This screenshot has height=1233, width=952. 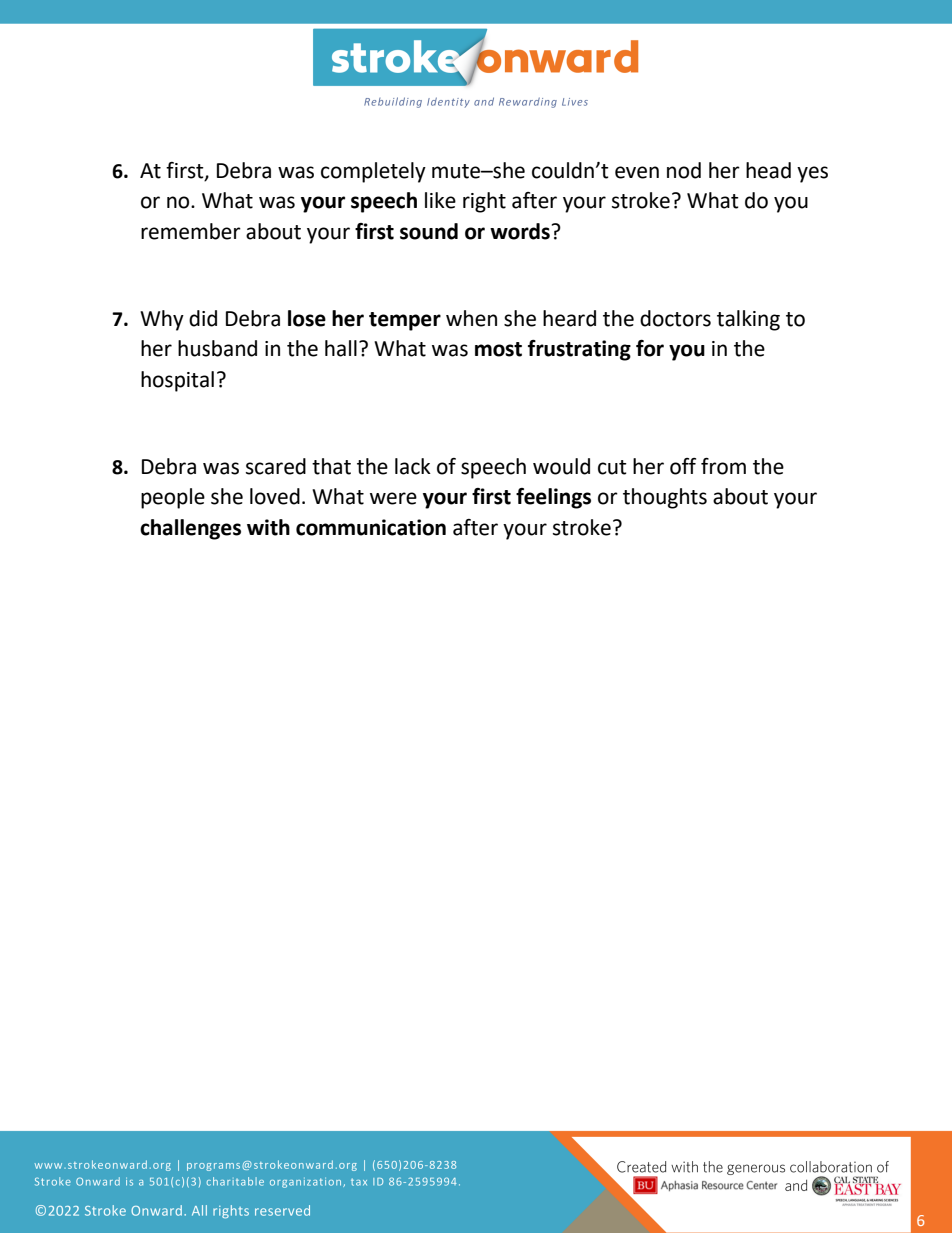 I want to click on scared, so click(x=276, y=466).
